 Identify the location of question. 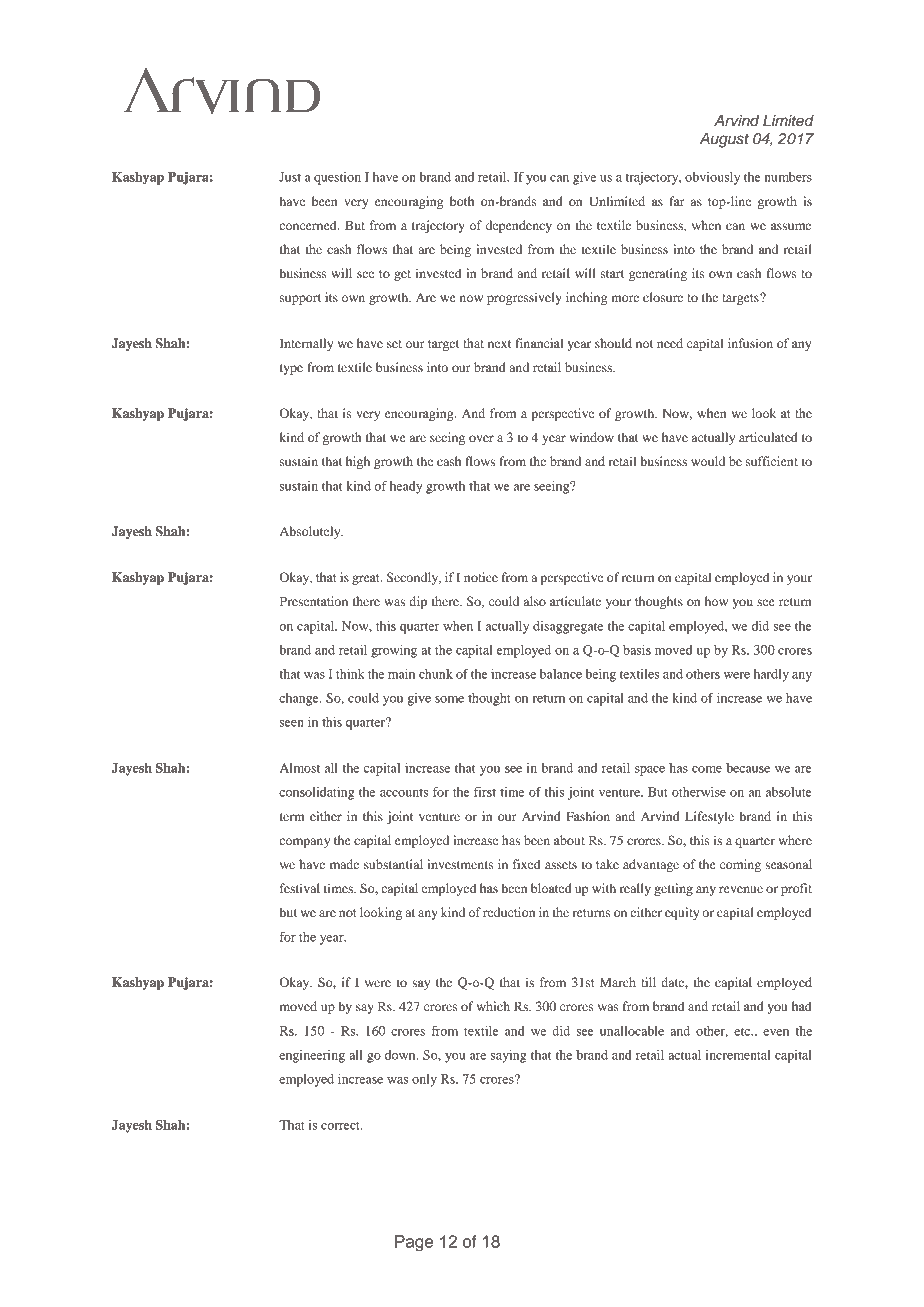
(337, 178).
